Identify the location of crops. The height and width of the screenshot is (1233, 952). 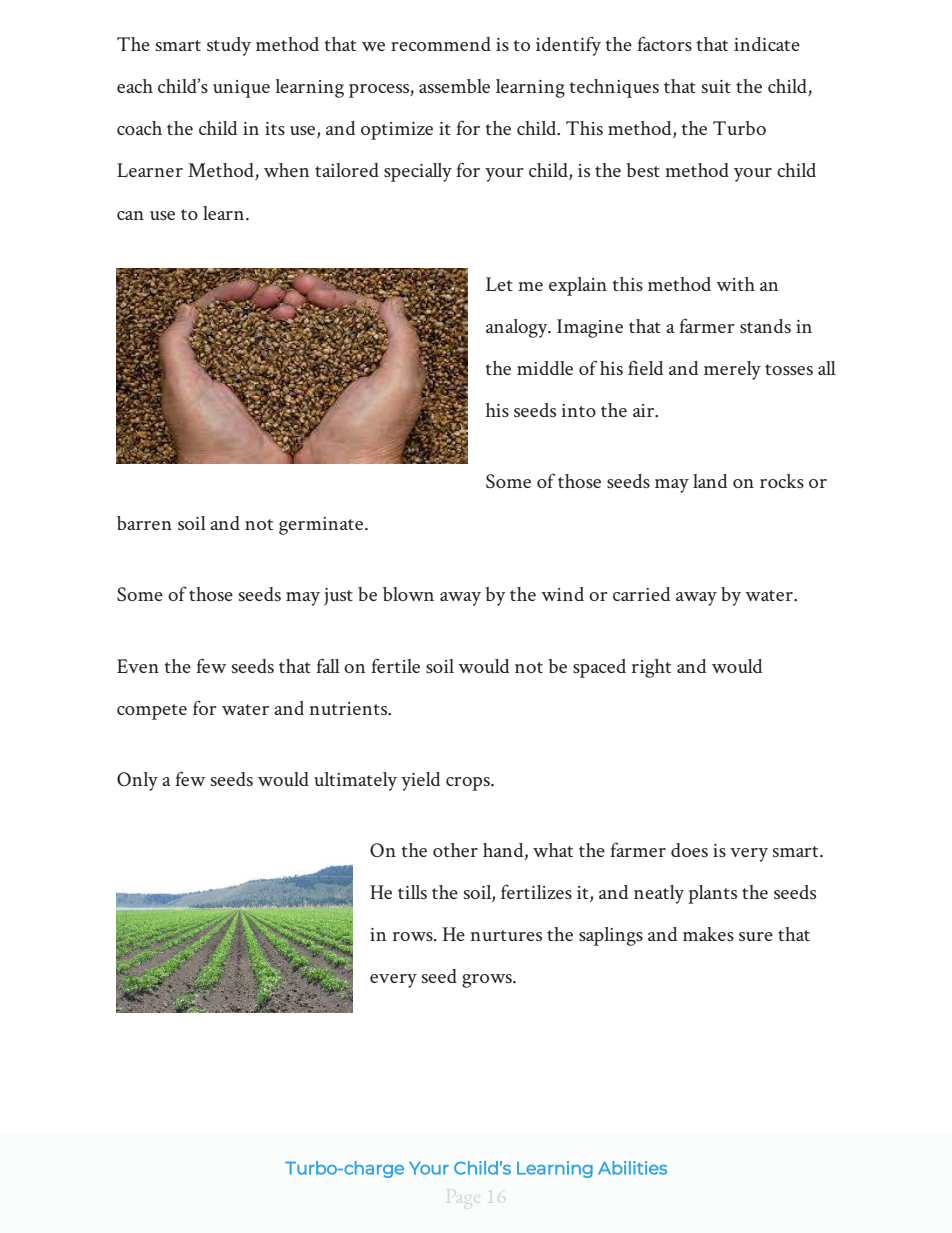
(469, 784).
